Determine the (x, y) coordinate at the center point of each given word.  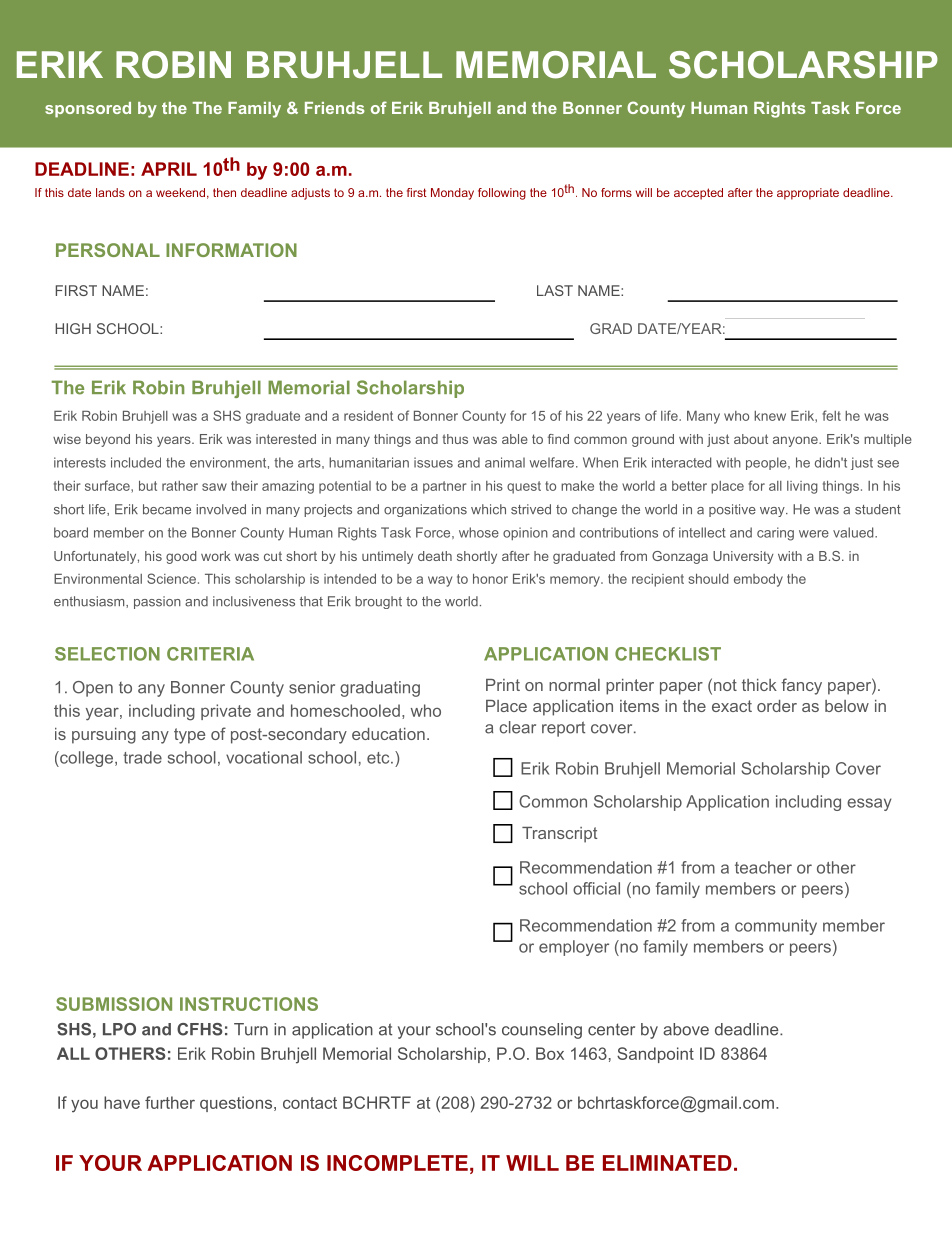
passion (157, 602)
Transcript (560, 835)
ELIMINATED (667, 1163)
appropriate (808, 194)
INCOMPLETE (397, 1163)
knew (770, 416)
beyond (108, 440)
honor (490, 579)
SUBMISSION (114, 1004)
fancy (801, 686)
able (515, 439)
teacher (763, 867)
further (170, 1102)
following (502, 194)
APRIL (169, 169)
